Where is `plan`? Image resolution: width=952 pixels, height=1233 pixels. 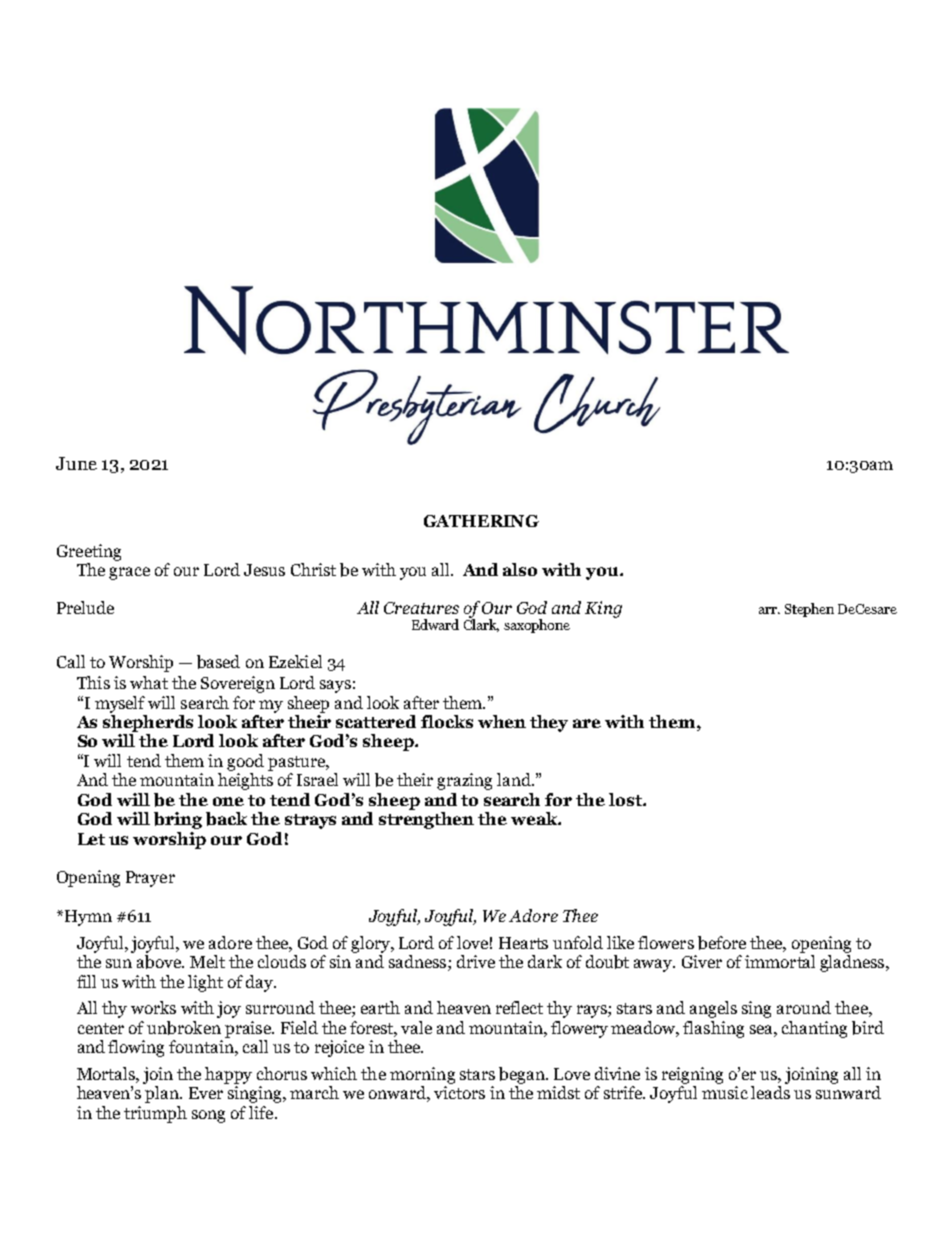 plan is located at coordinates (163, 1094).
